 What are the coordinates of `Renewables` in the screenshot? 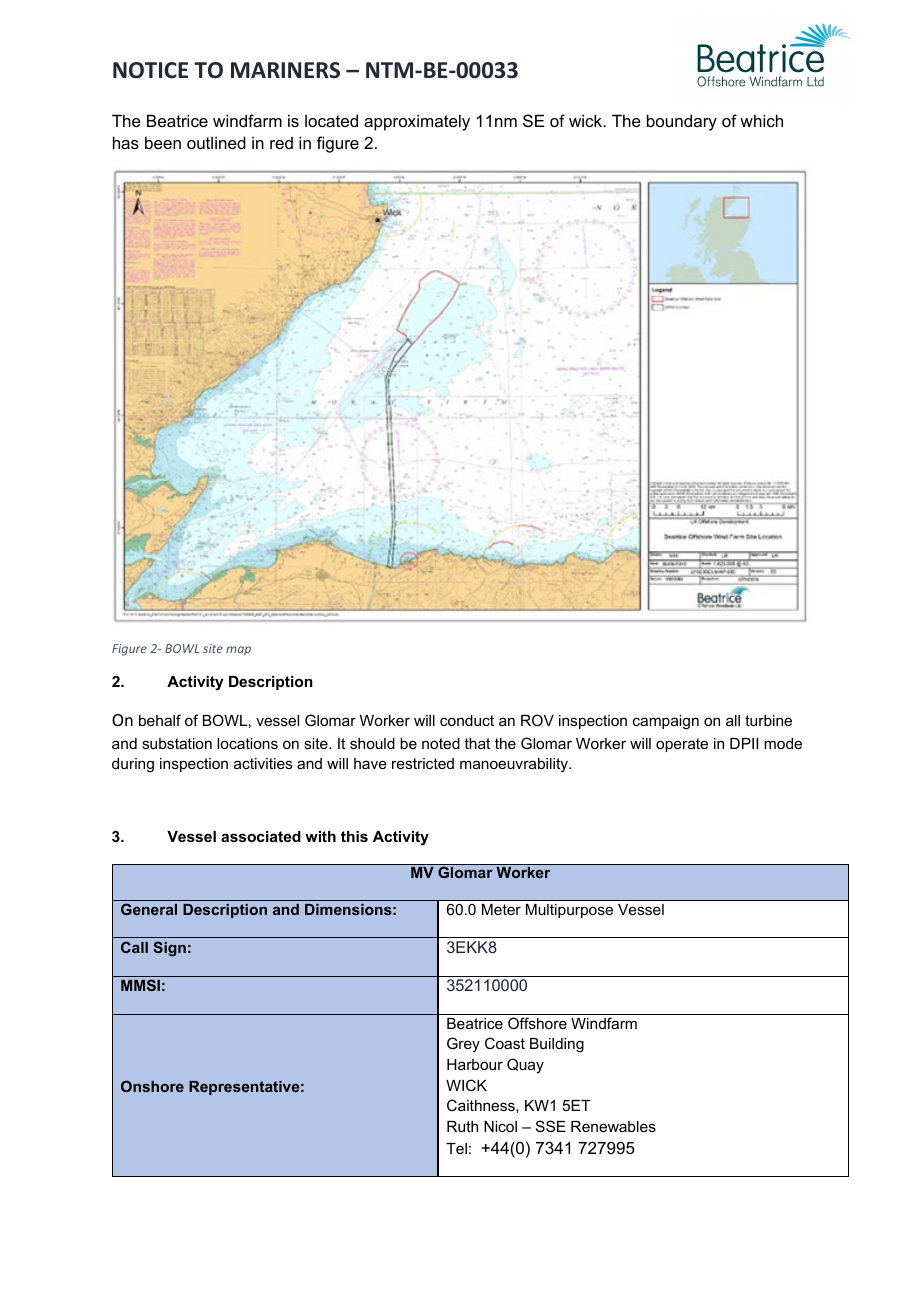 It's located at (613, 1126).
